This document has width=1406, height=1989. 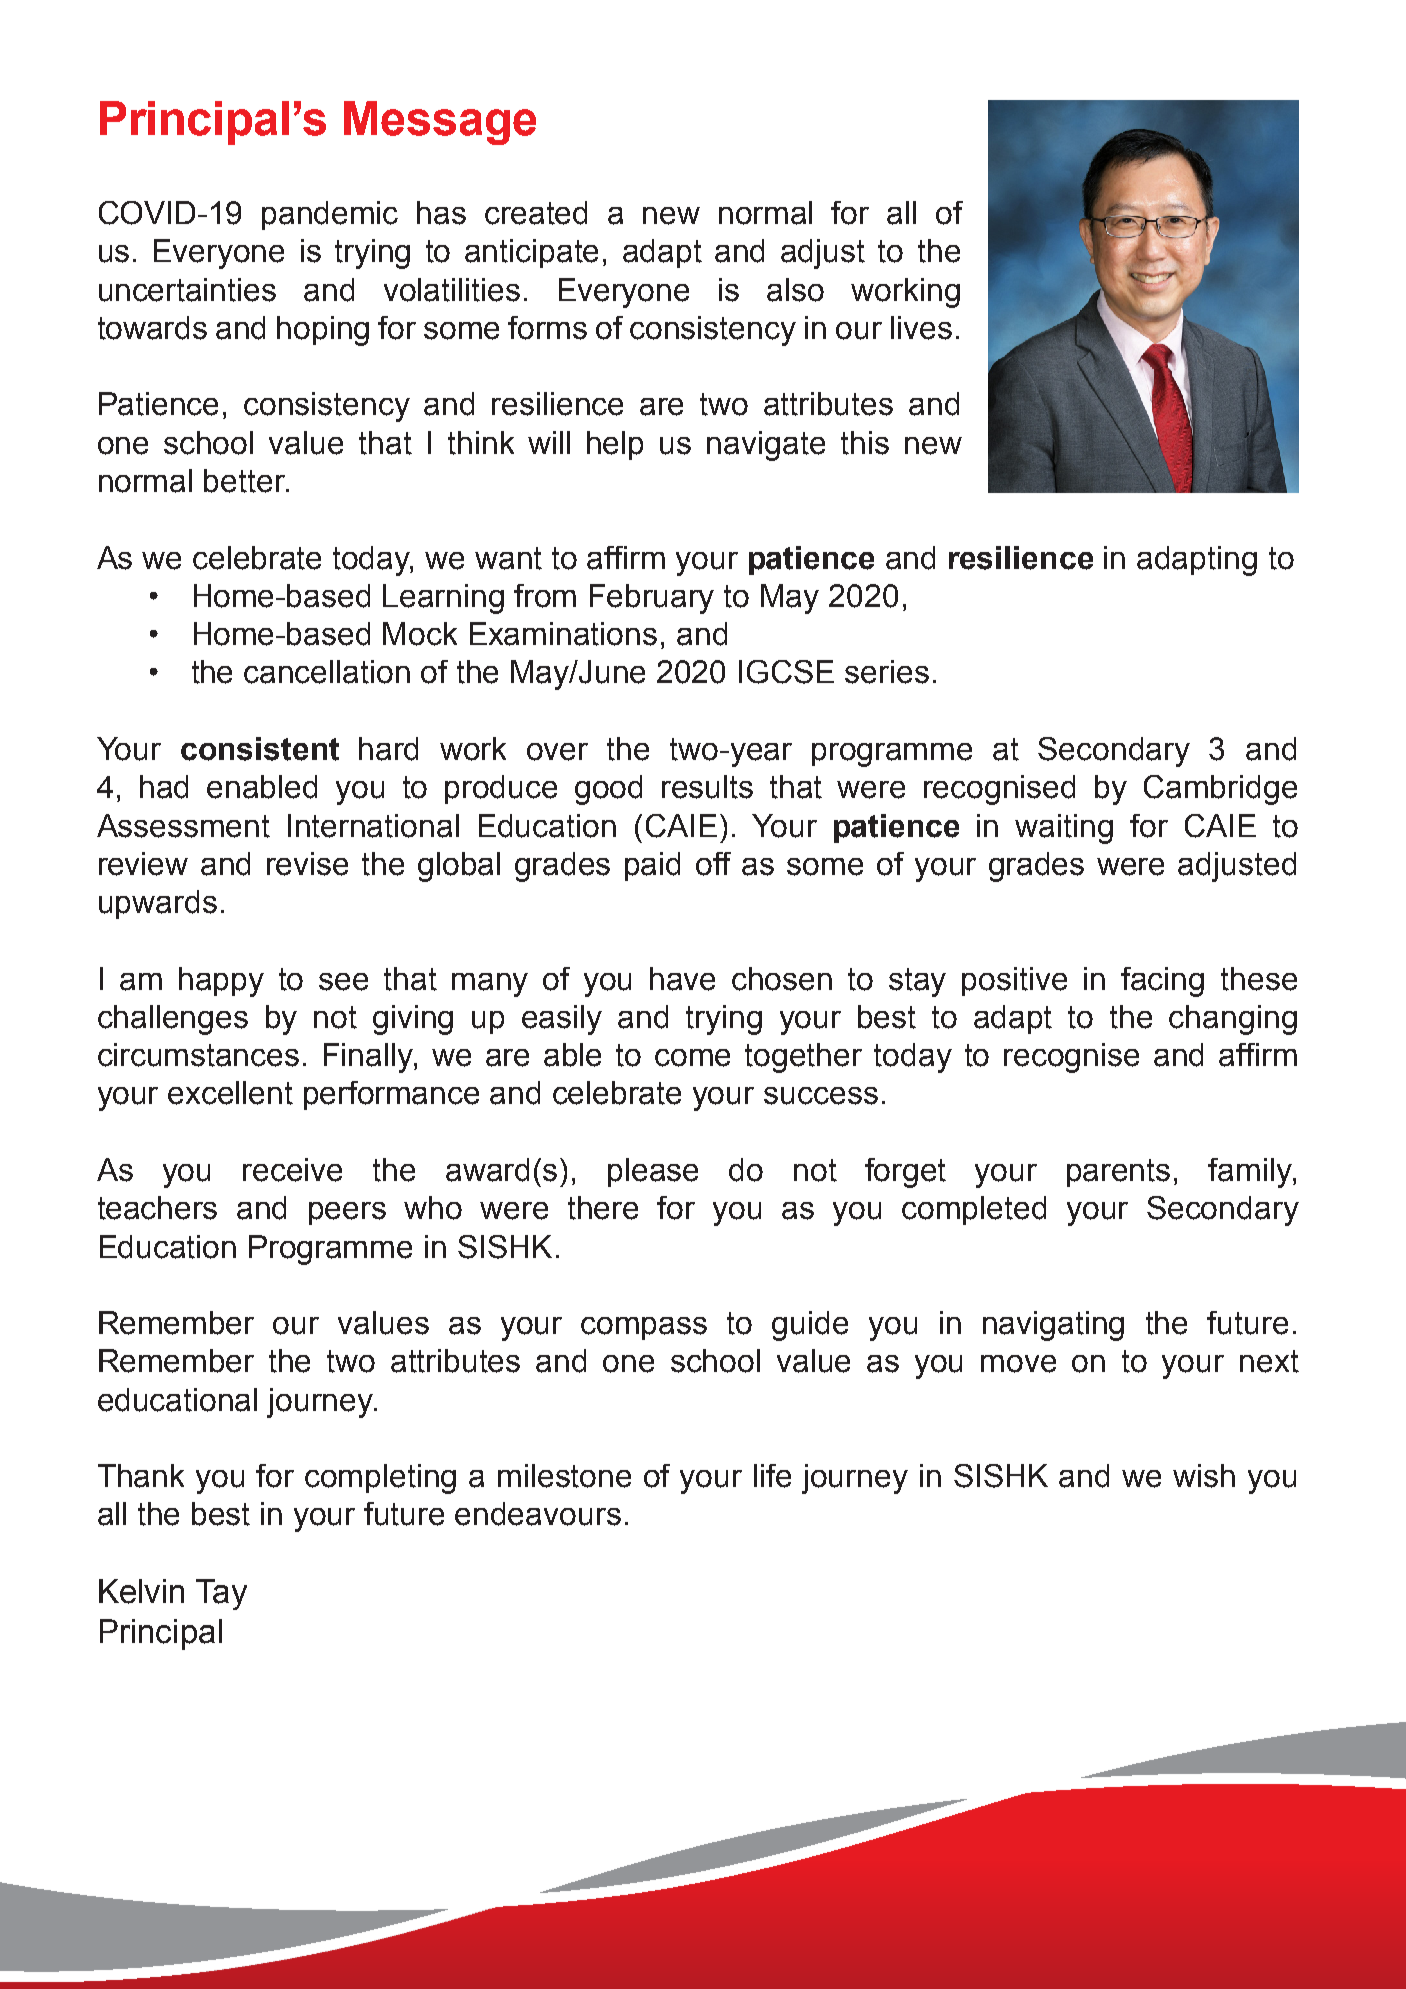 What do you see at coordinates (1064, 829) in the document?
I see `waiting` at bounding box center [1064, 829].
